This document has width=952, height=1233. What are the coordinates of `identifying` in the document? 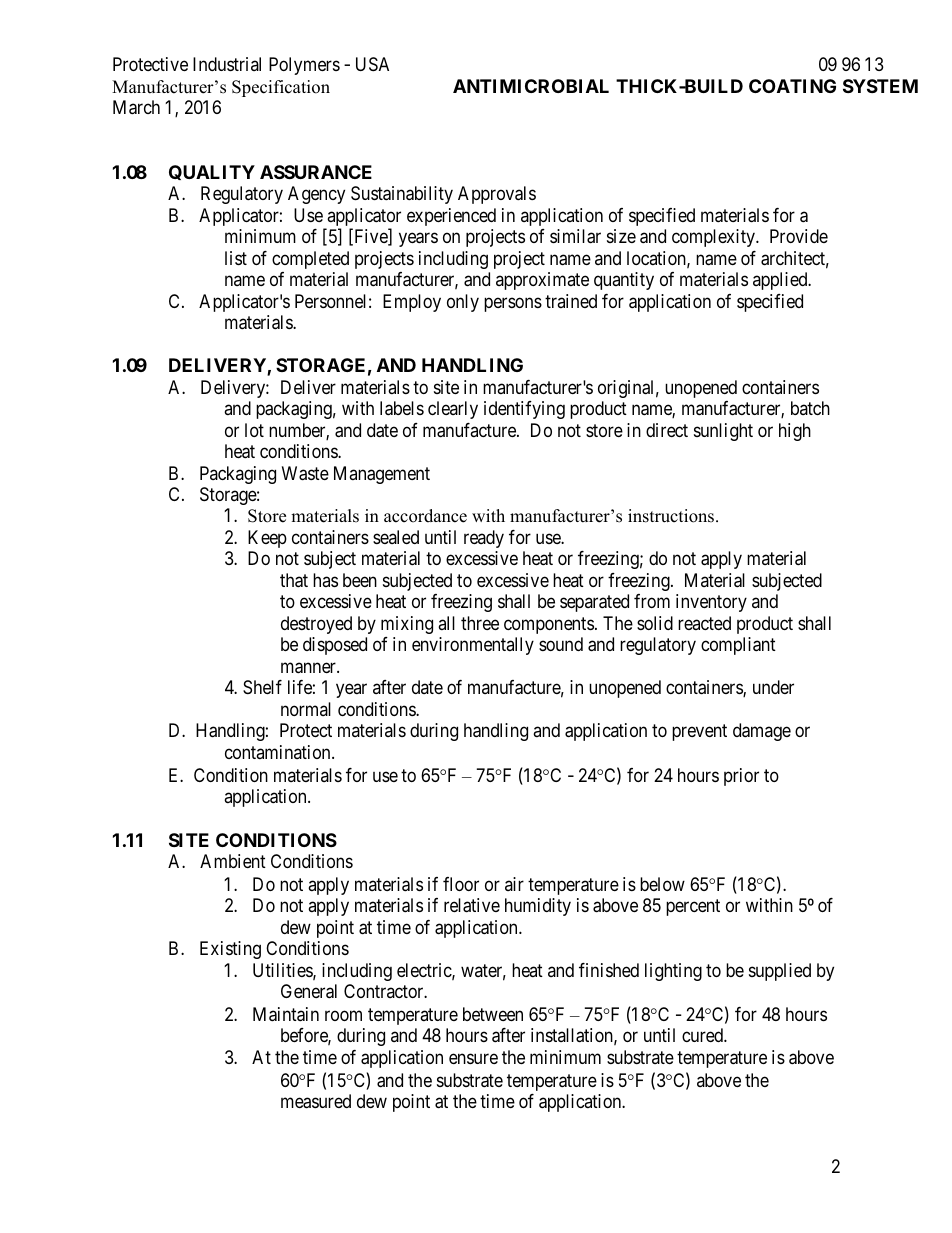 It's located at (524, 410).
